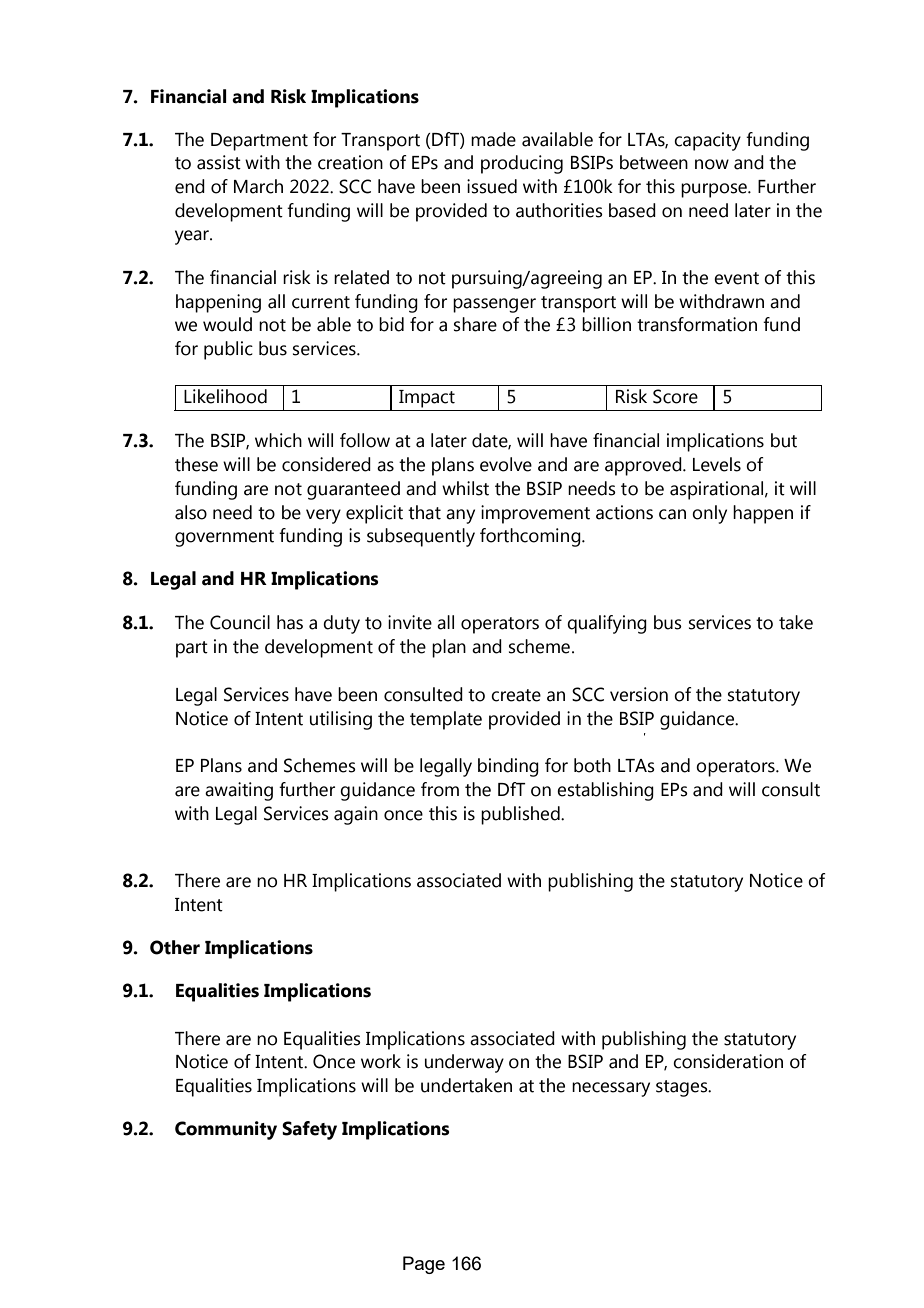  I want to click on March, so click(258, 186).
